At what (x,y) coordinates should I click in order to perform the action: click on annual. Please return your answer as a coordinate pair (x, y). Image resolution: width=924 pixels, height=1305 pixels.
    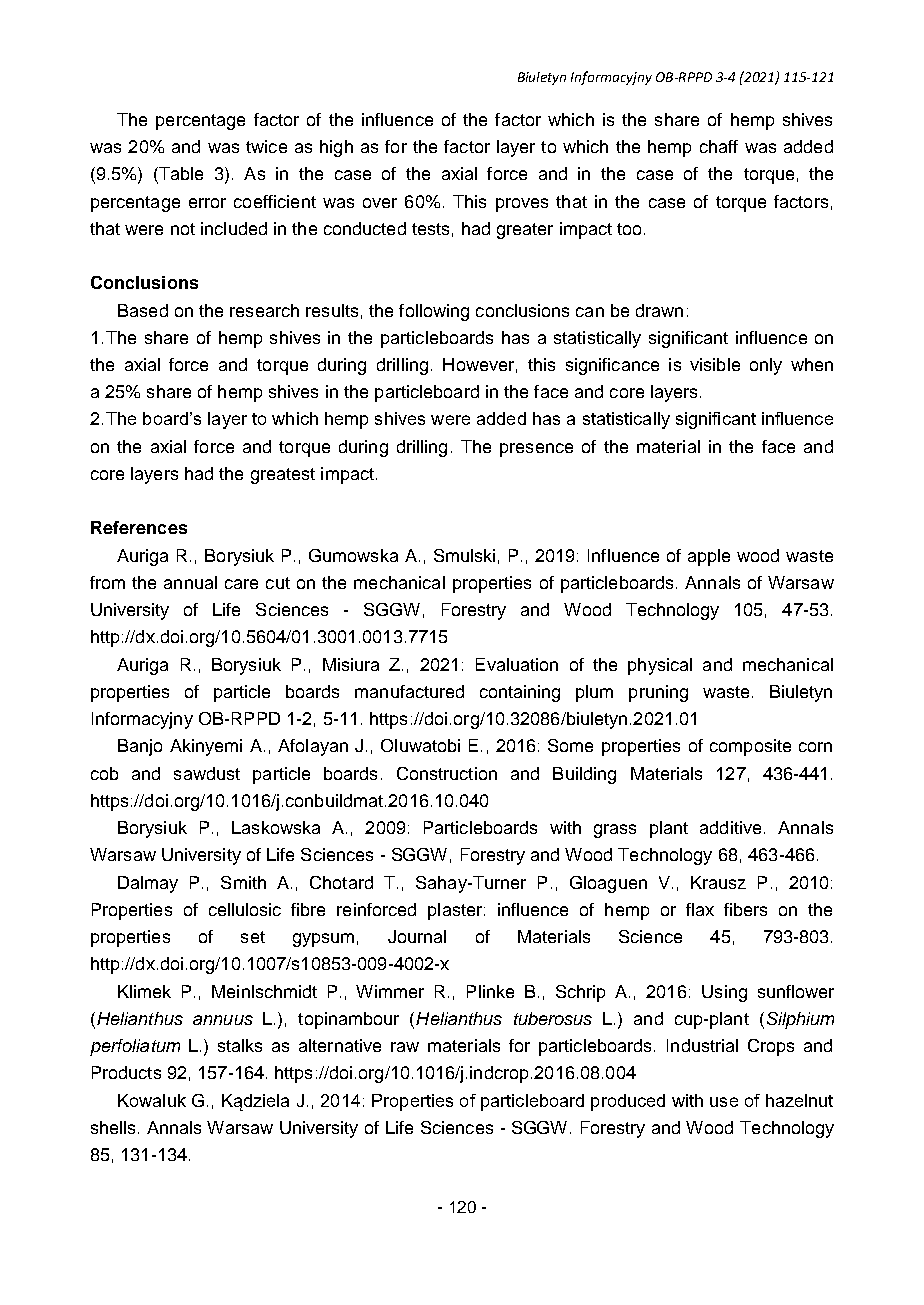
    Looking at the image, I should click on (190, 582).
